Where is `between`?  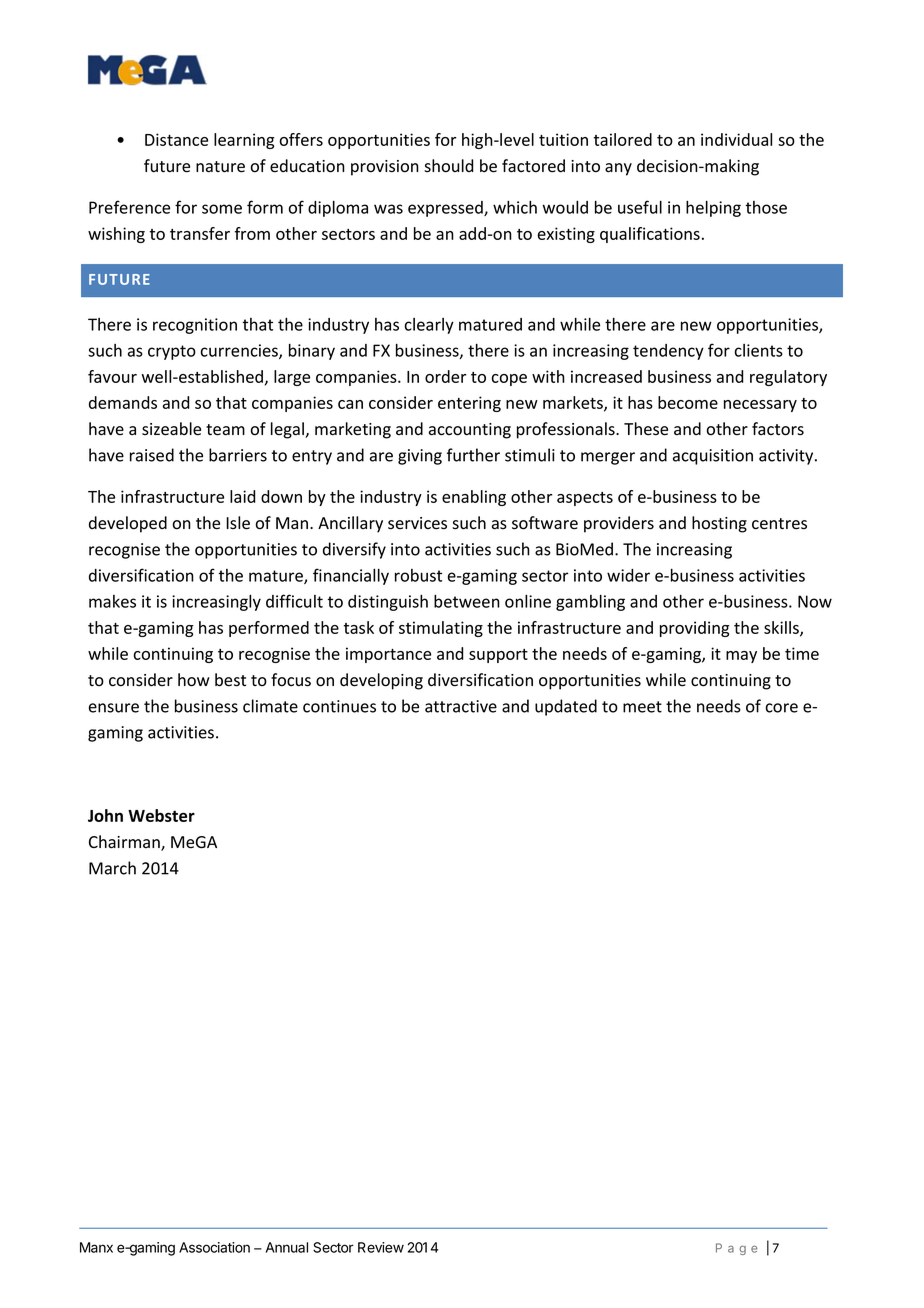 between is located at coordinates (467, 601).
